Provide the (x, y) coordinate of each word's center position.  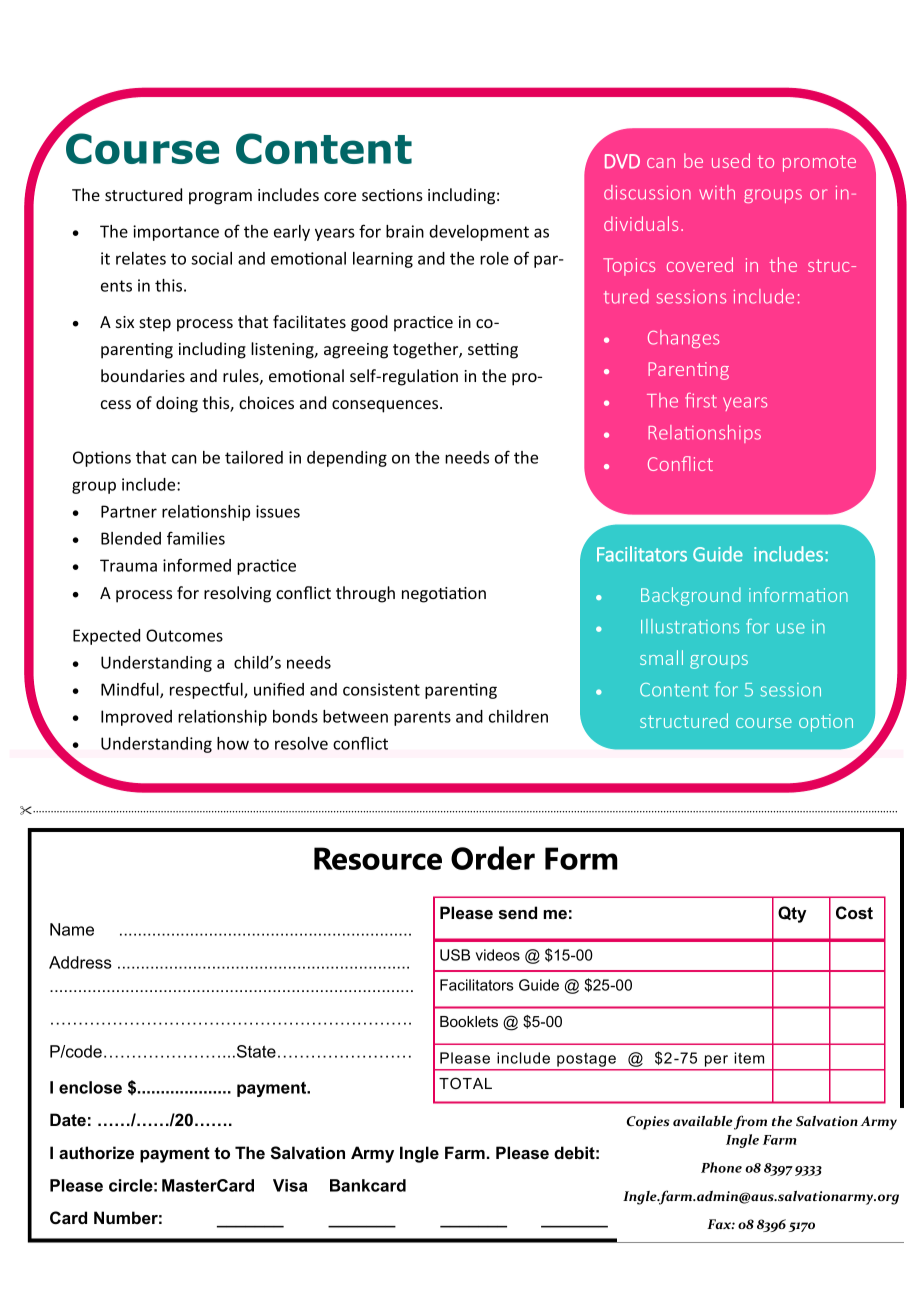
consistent (381, 689)
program (220, 198)
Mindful (131, 690)
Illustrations (690, 626)
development (479, 233)
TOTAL (465, 1083)
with (717, 192)
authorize (96, 1152)
